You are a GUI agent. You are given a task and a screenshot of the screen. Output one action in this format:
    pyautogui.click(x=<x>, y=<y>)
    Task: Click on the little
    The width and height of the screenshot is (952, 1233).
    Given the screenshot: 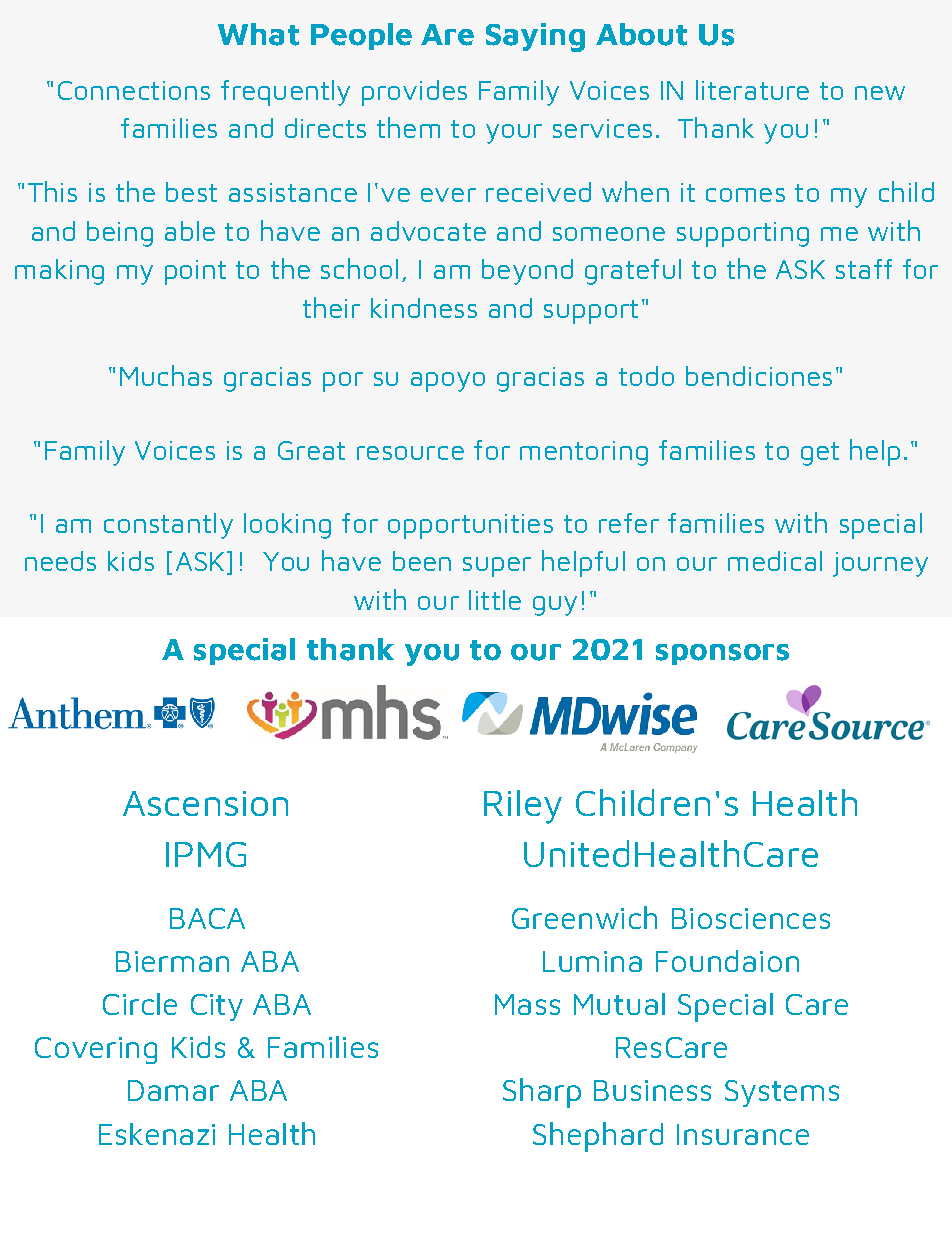 What is the action you would take?
    pyautogui.click(x=495, y=600)
